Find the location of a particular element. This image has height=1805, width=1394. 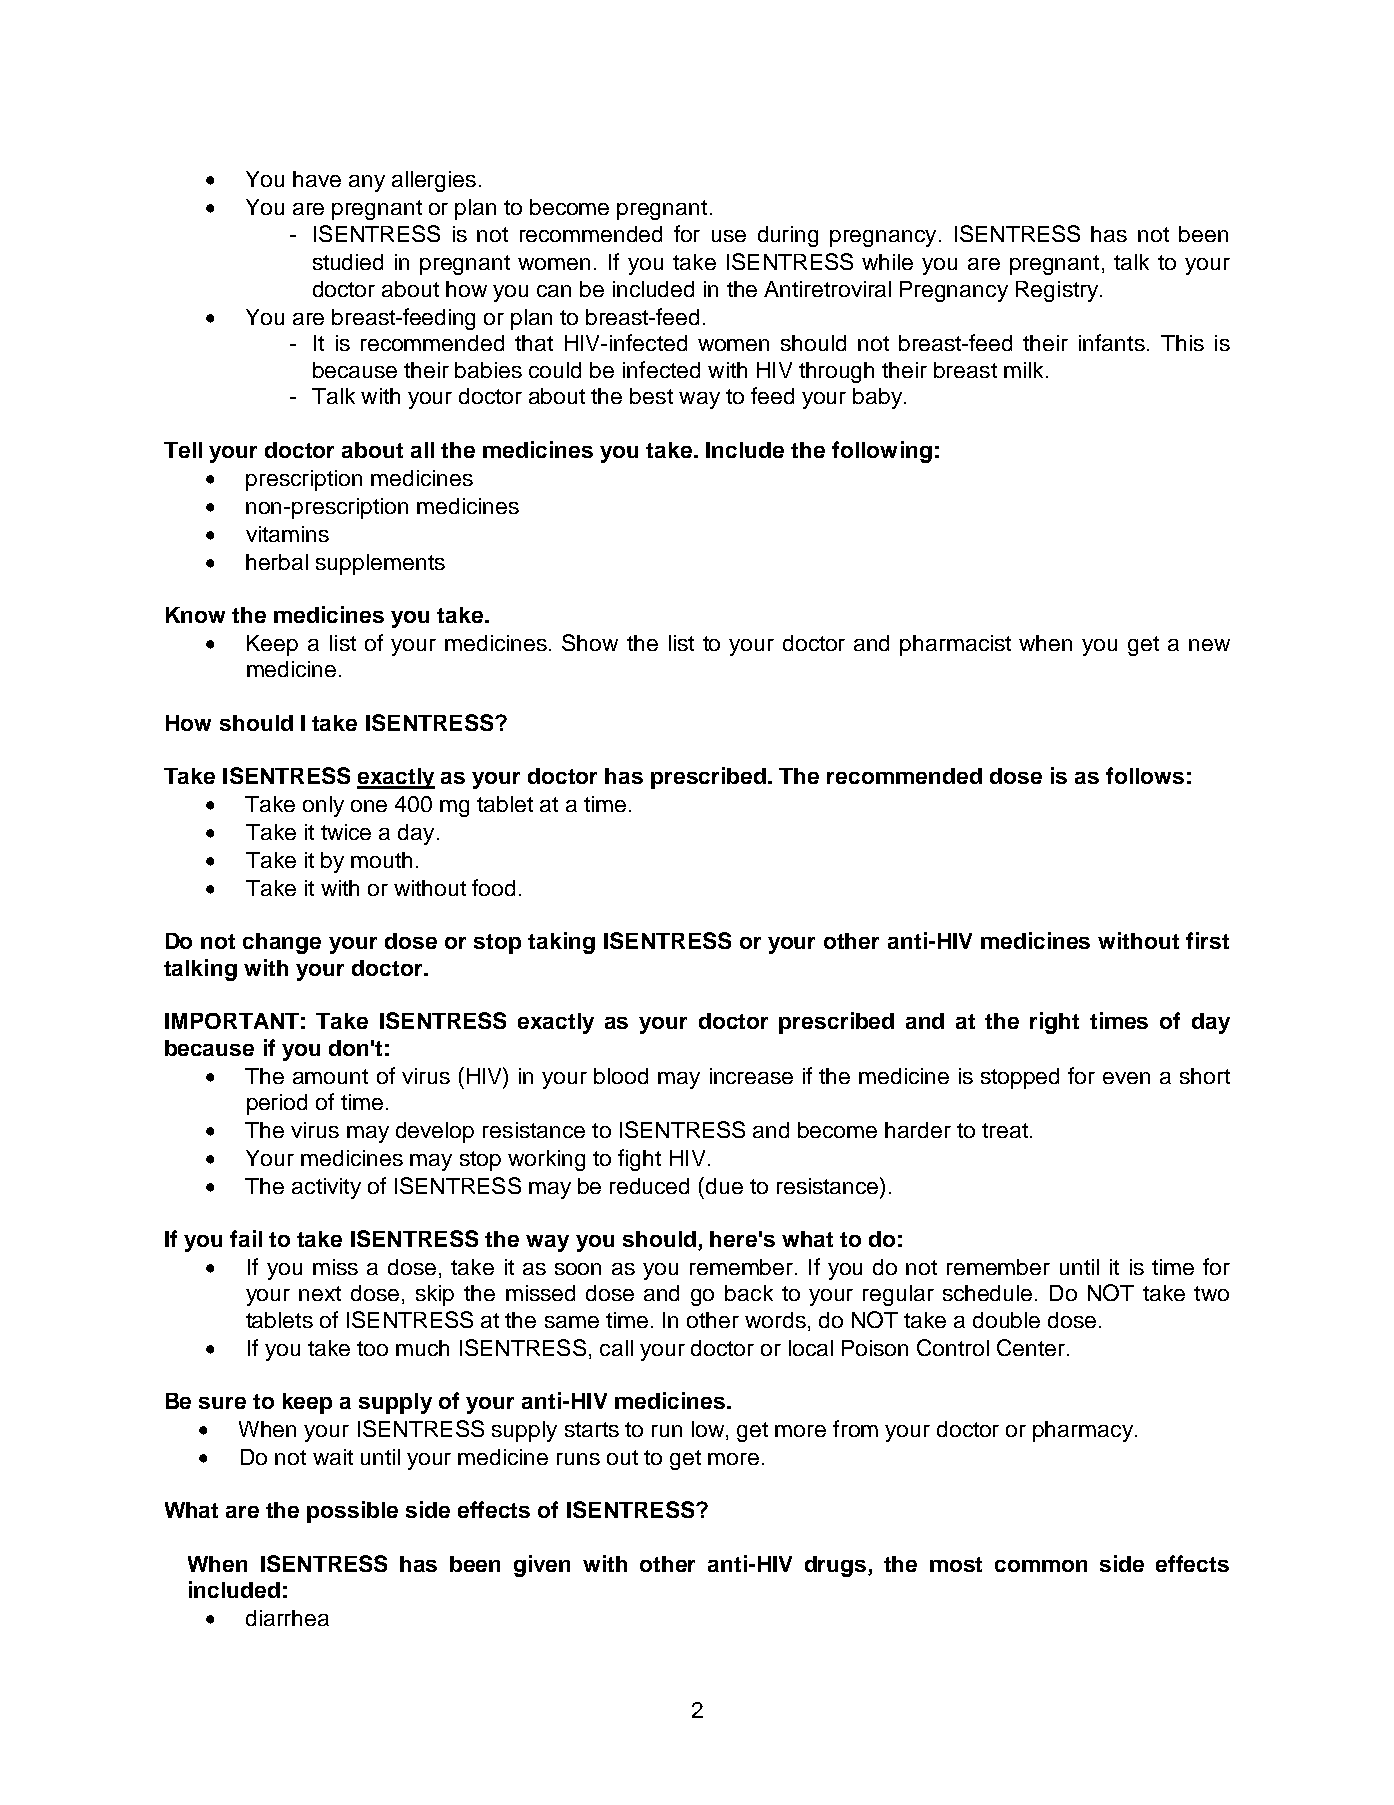

common is located at coordinates (1041, 1566).
